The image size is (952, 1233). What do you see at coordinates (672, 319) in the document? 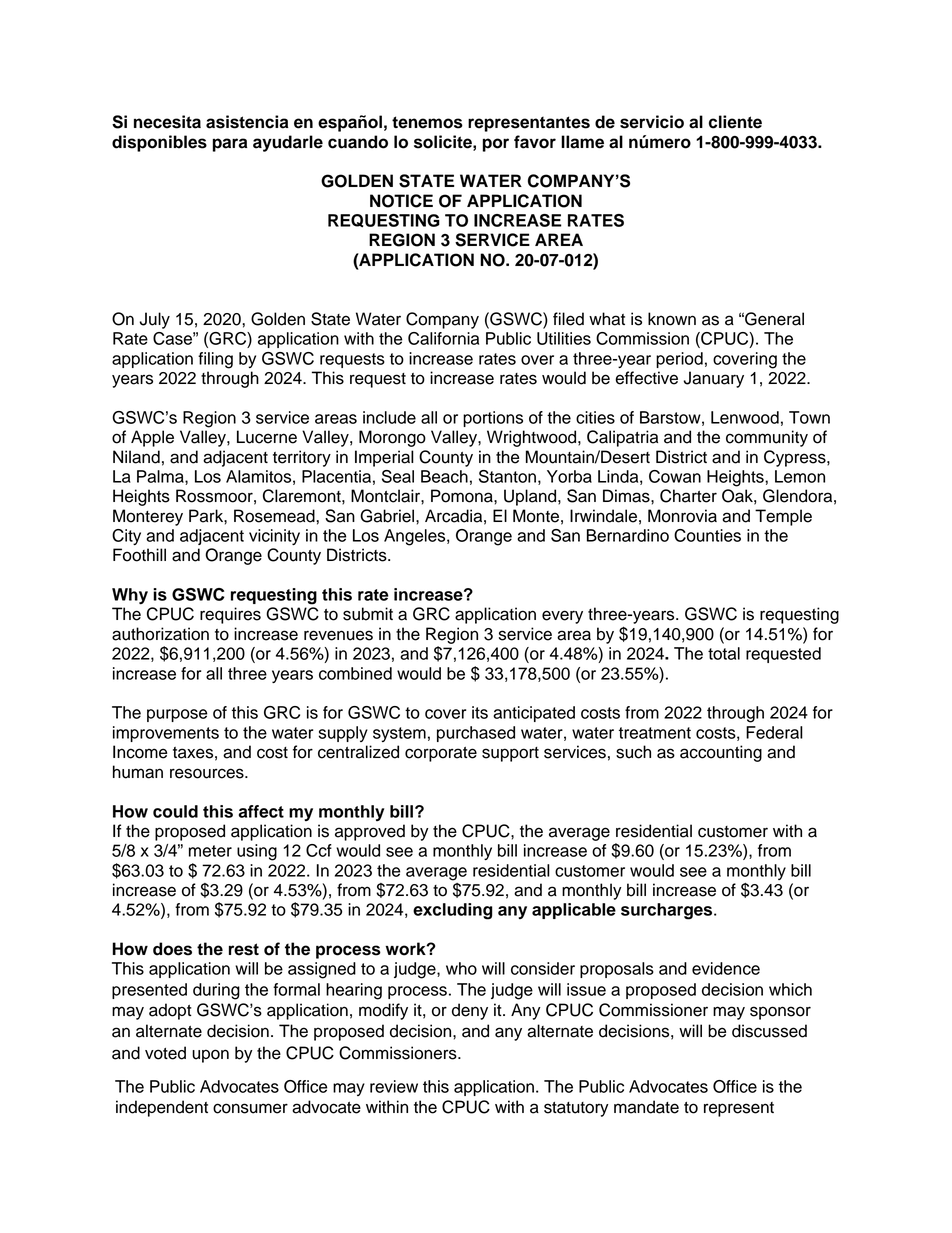
I see `known` at bounding box center [672, 319].
